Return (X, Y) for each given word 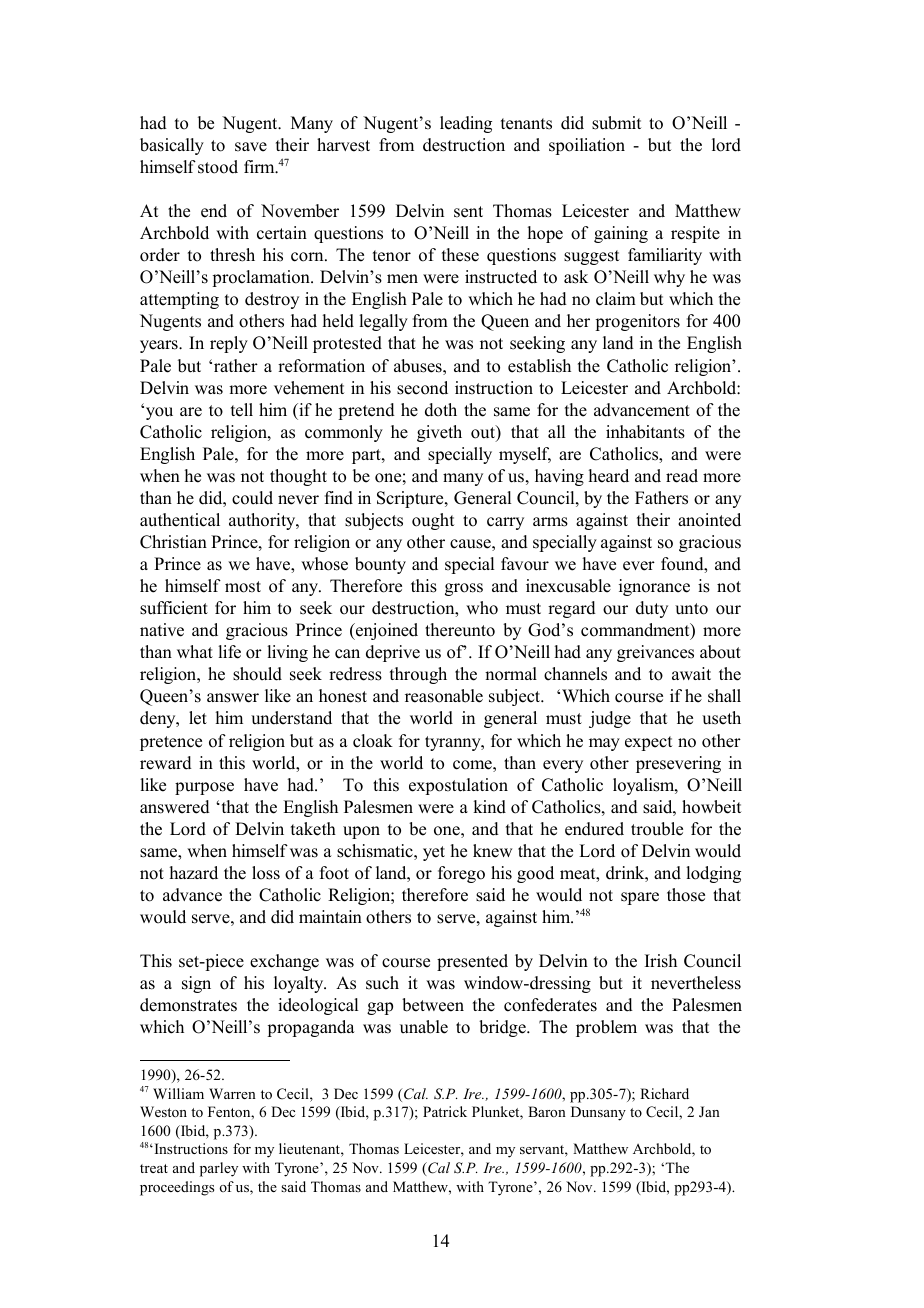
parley (219, 1169)
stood (218, 167)
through (418, 675)
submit (616, 123)
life (229, 652)
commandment (636, 631)
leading (466, 124)
